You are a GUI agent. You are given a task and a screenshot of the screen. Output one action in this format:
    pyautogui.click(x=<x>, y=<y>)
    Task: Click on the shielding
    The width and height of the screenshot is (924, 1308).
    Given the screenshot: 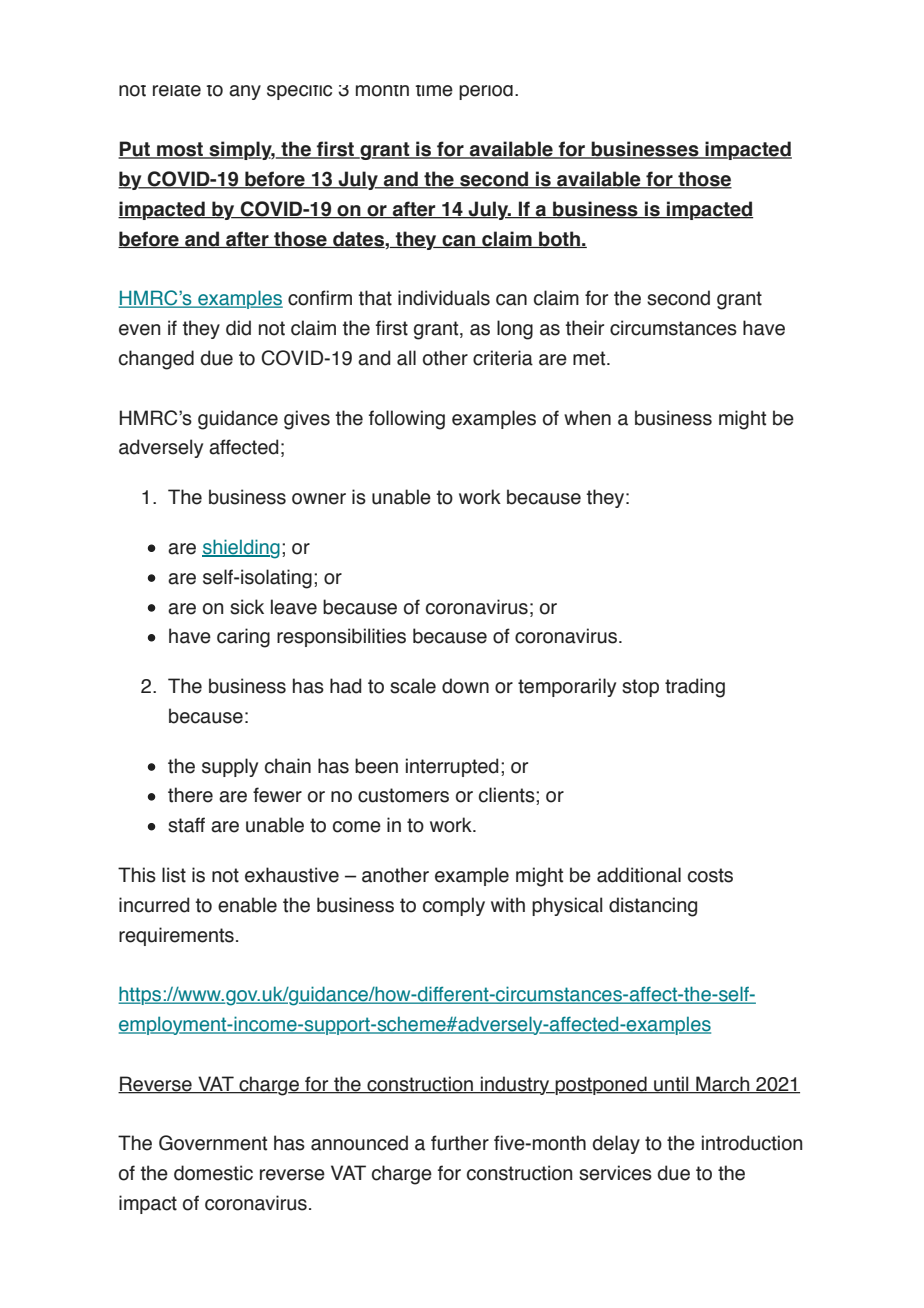 What is the action you would take?
    pyautogui.click(x=241, y=549)
